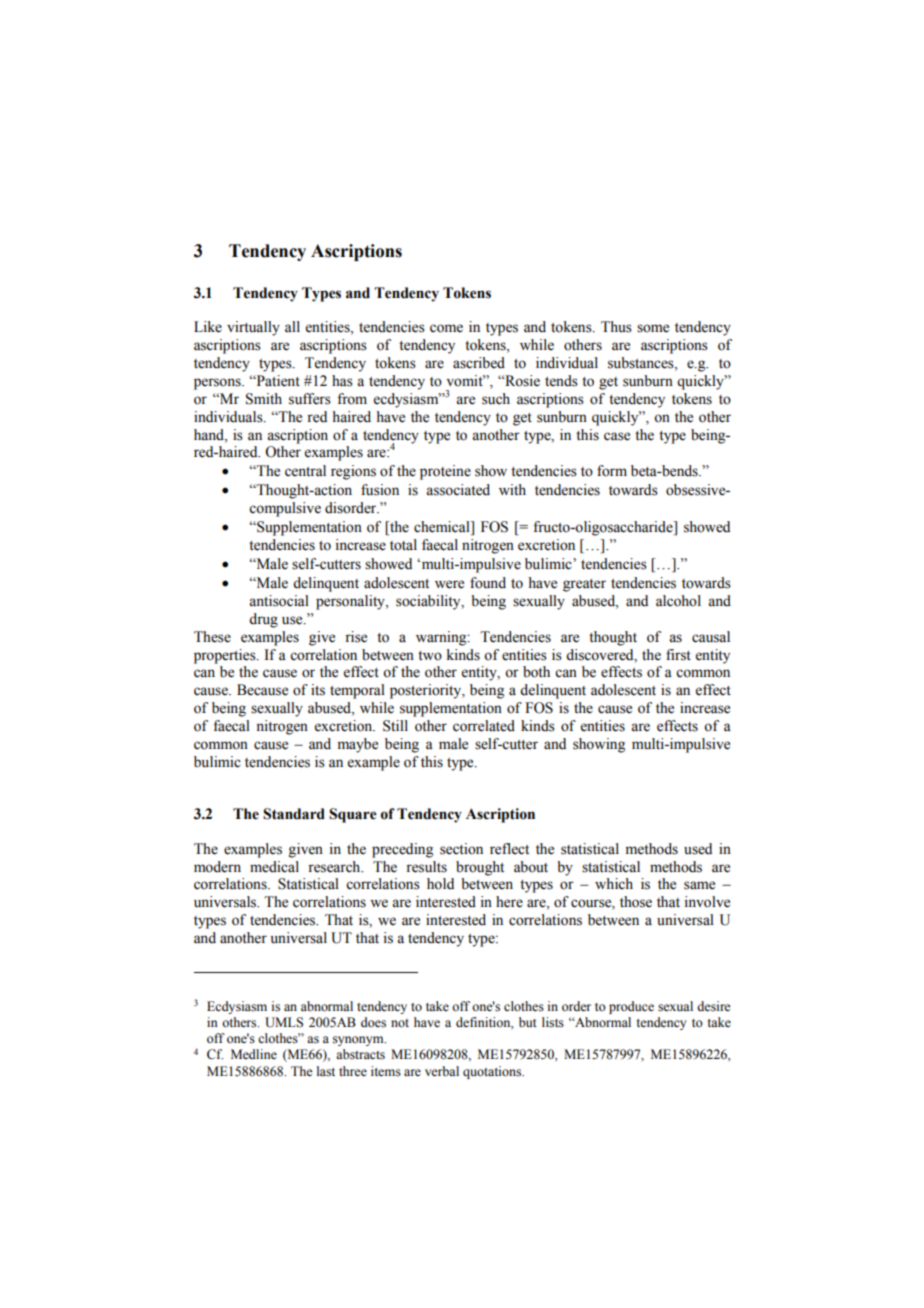 Image resolution: width=924 pixels, height=1308 pixels. Describe the element at coordinates (253, 328) in the screenshot. I see `virtually` at that location.
